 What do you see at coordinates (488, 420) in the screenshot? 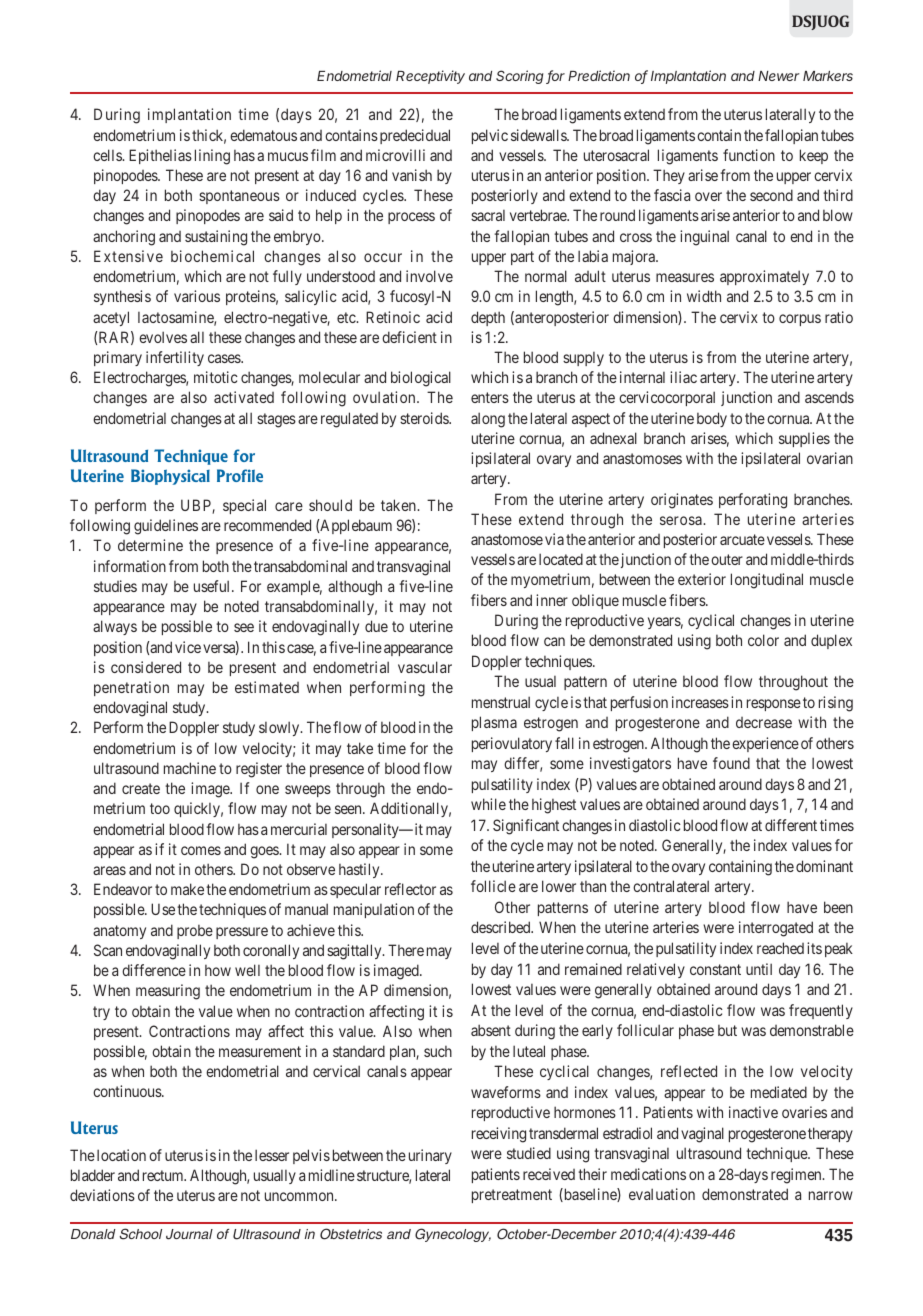
I see `along` at bounding box center [488, 420].
